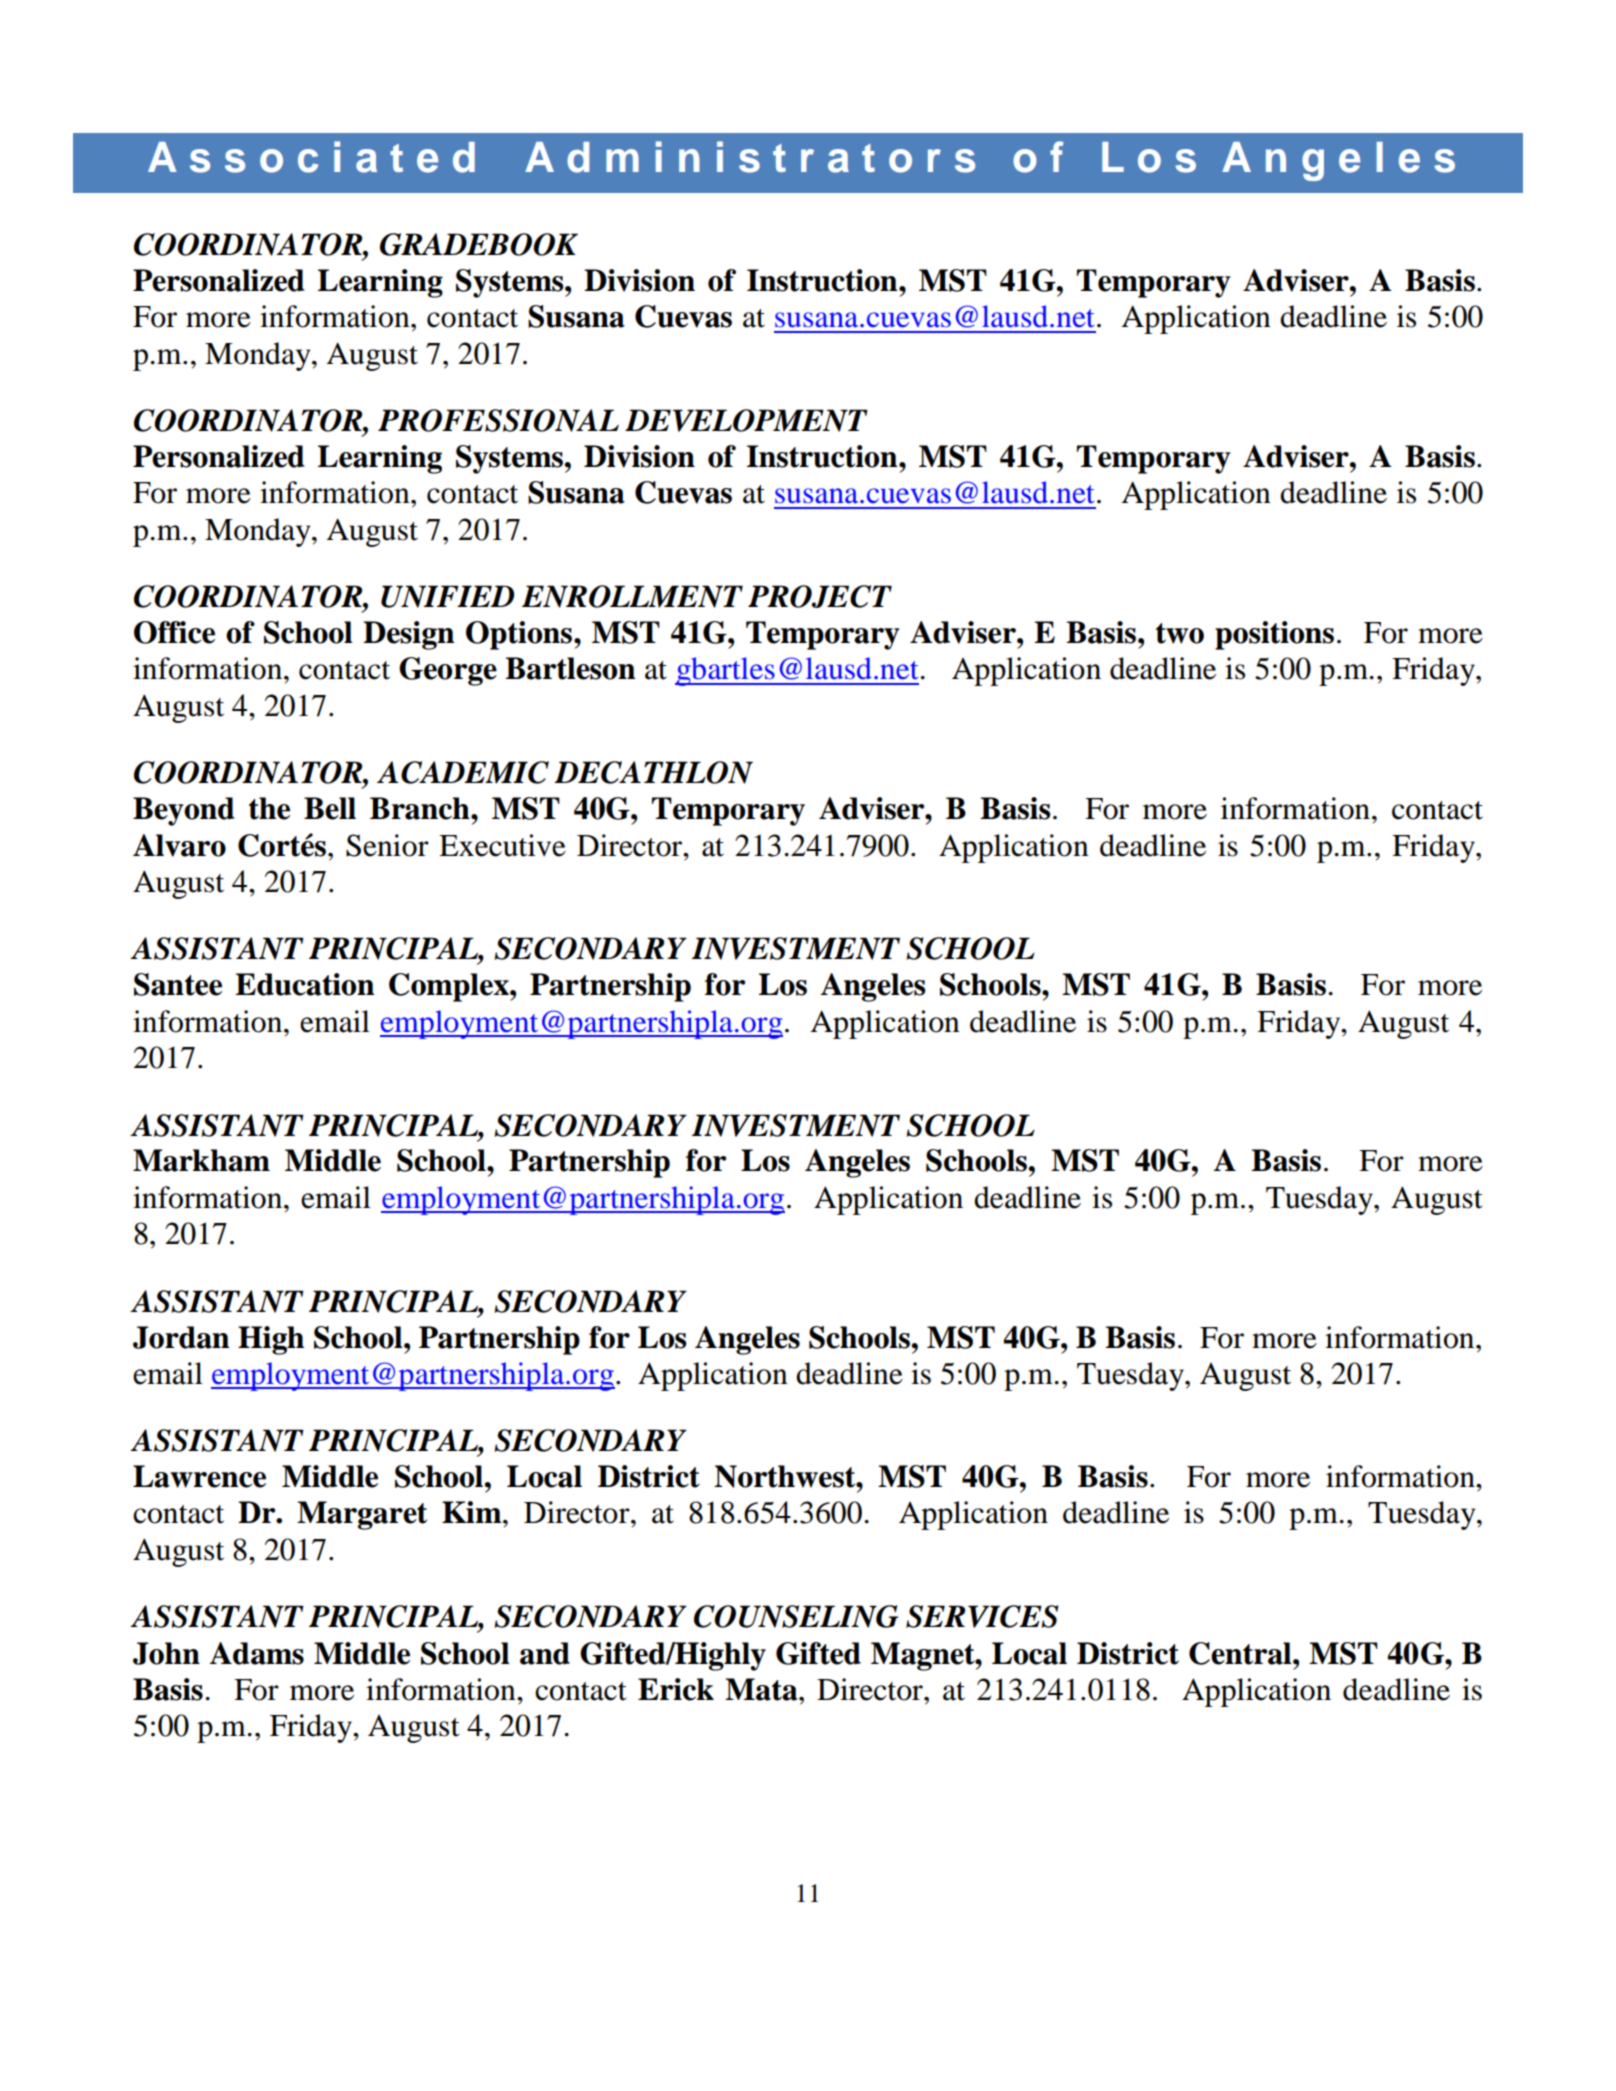 Image resolution: width=1616 pixels, height=2091 pixels. What do you see at coordinates (1180, 633) in the screenshot?
I see `two` at bounding box center [1180, 633].
